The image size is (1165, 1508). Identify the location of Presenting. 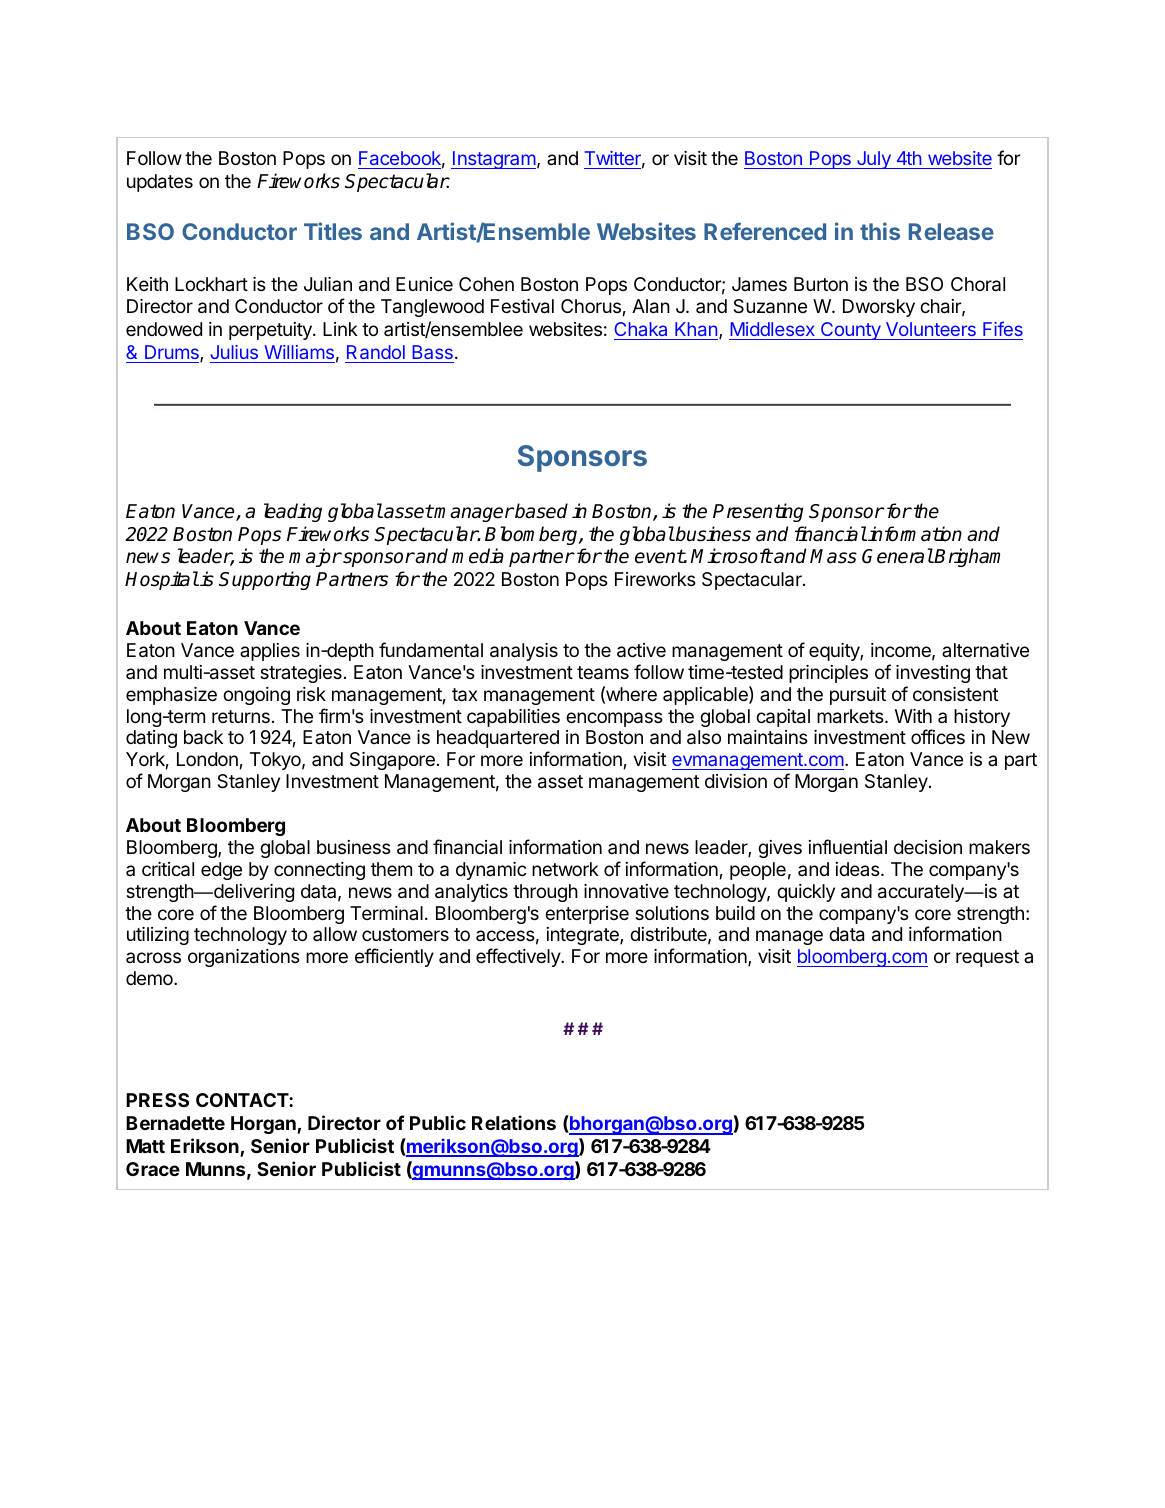
(758, 512).
